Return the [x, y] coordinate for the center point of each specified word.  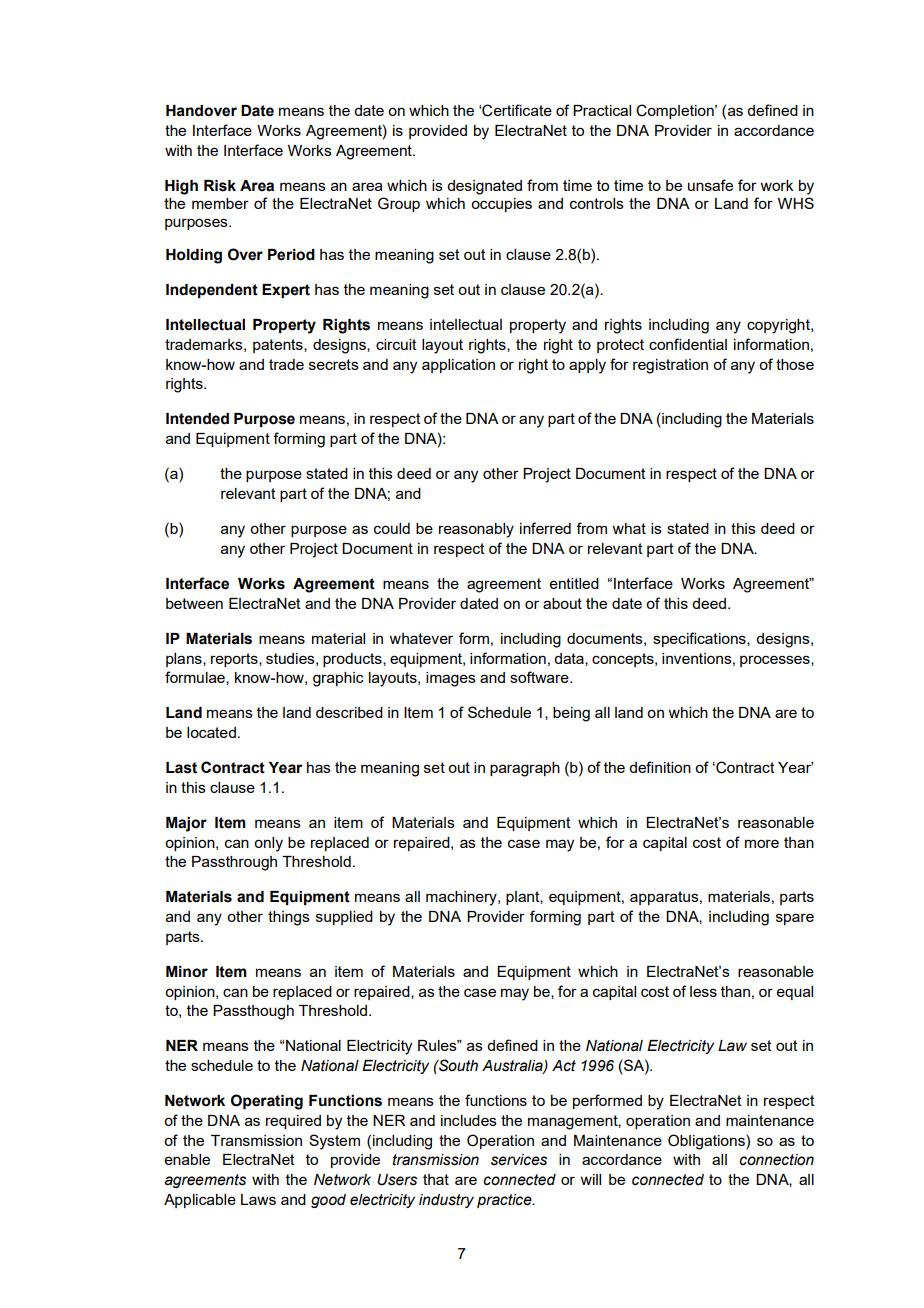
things [289, 918]
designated [484, 187]
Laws [258, 1199]
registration [670, 366]
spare [795, 919]
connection [776, 1160]
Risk [220, 186]
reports [235, 660]
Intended [197, 419]
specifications [700, 639]
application [458, 366]
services [519, 1160]
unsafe [710, 185]
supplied [344, 918]
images [451, 679]
